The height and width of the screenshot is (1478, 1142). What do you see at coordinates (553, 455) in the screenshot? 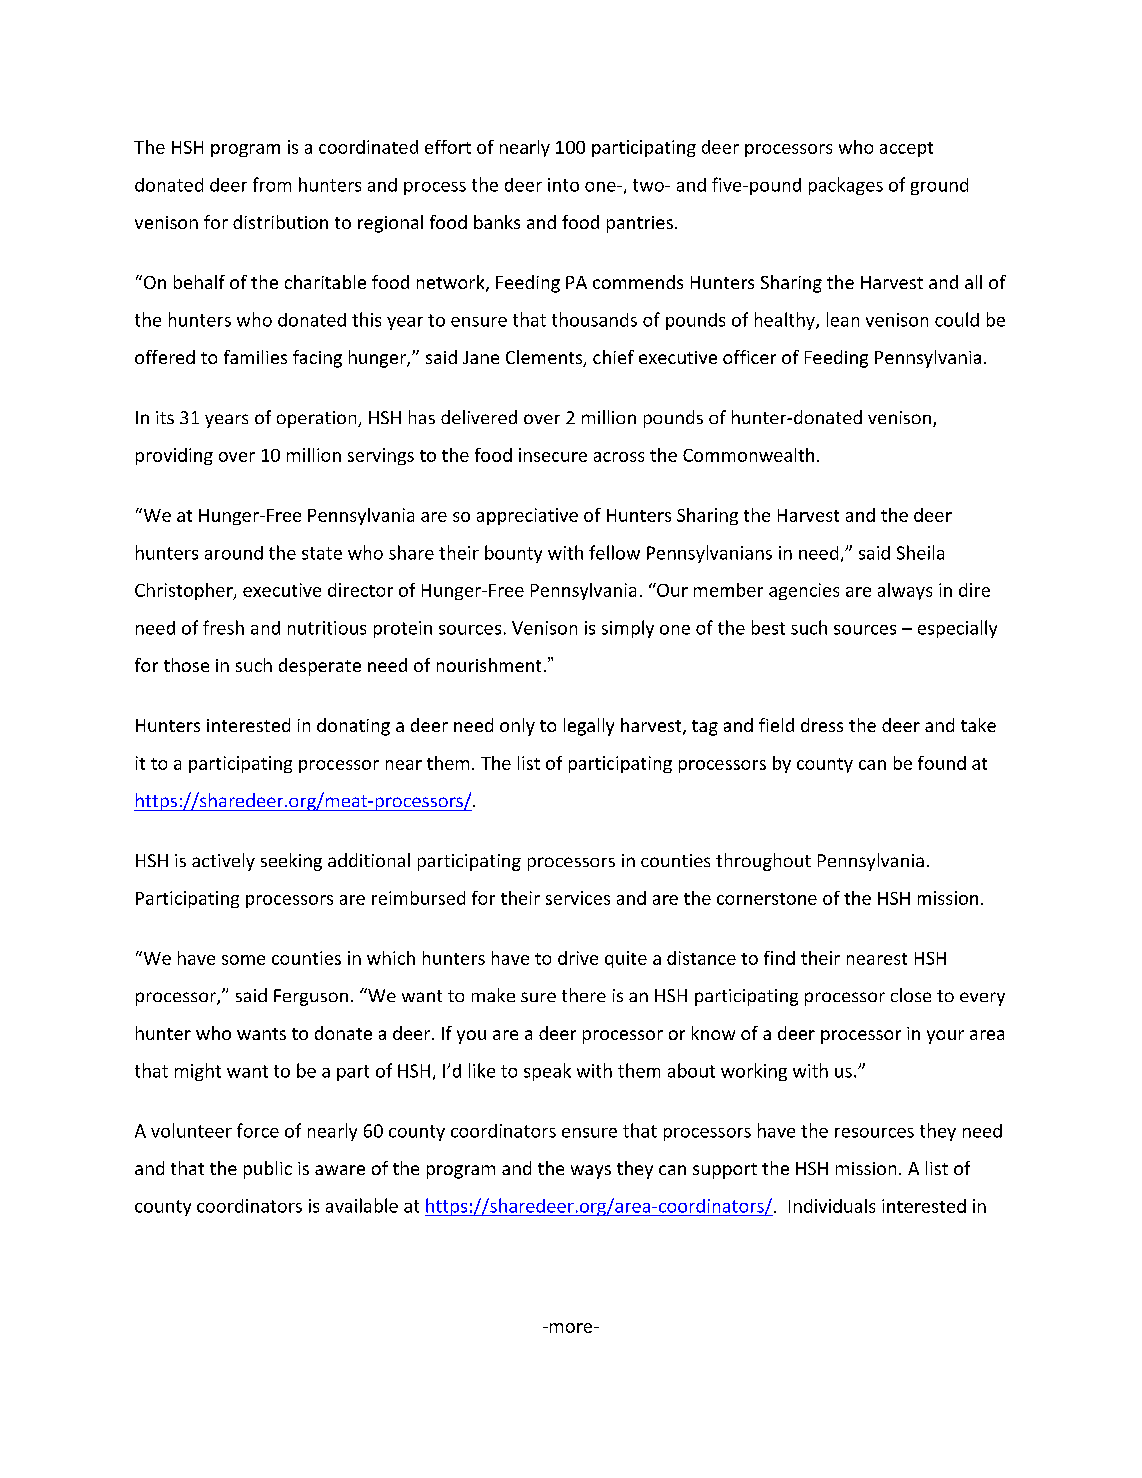
I see `insecure` at bounding box center [553, 455].
